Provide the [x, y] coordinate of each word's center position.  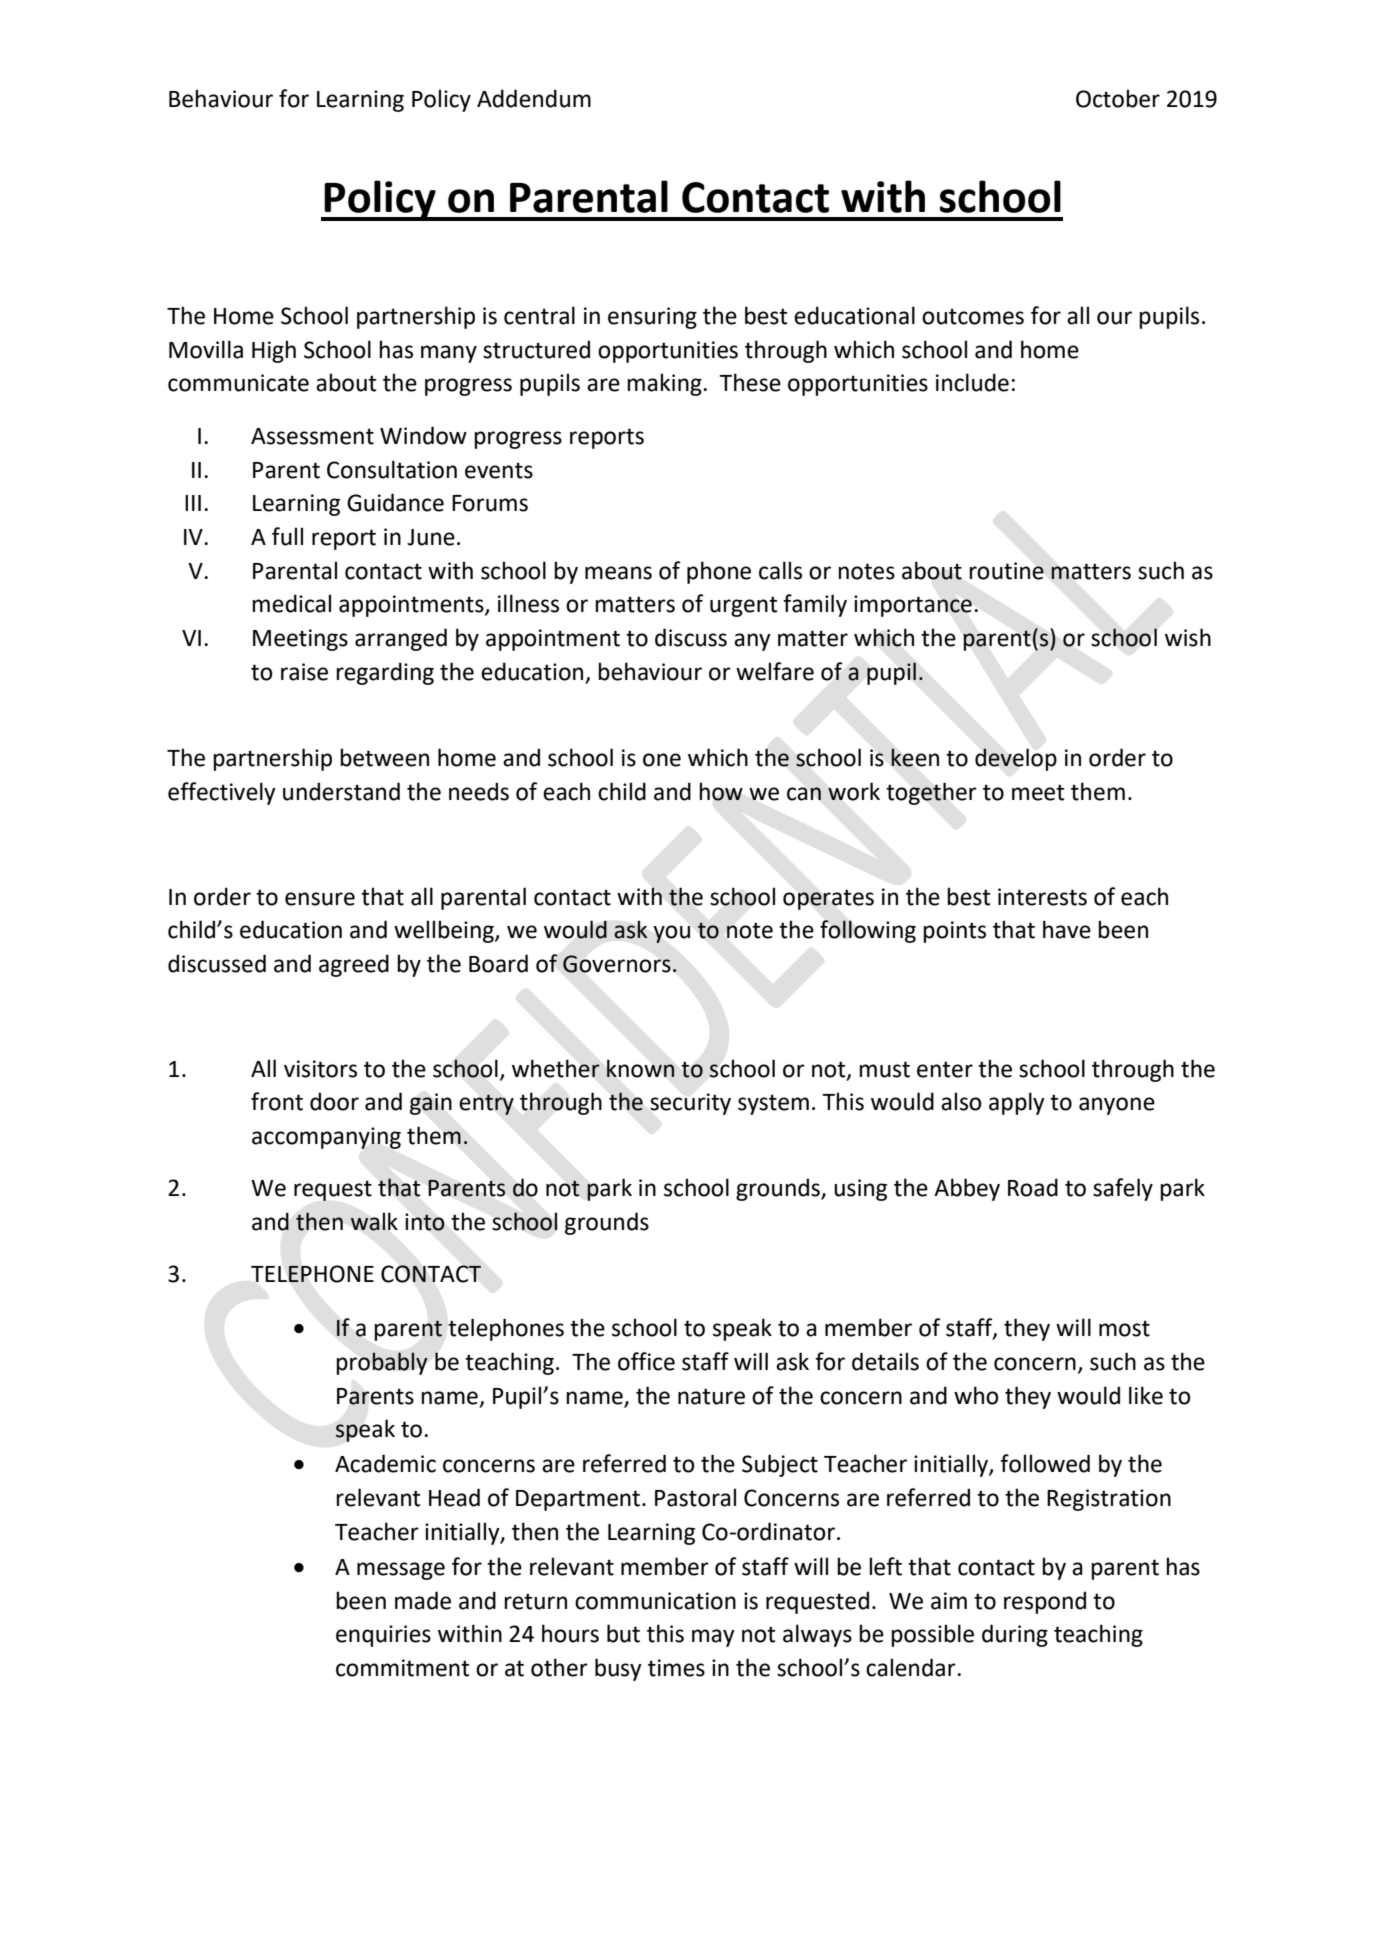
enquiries [383, 1636]
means [618, 573]
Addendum [534, 98]
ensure [320, 899]
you [671, 934]
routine [1006, 571]
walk [374, 1221]
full [287, 536]
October [1118, 98]
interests [1042, 897]
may [713, 1638]
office [646, 1361]
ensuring [652, 318]
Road [1033, 1187]
